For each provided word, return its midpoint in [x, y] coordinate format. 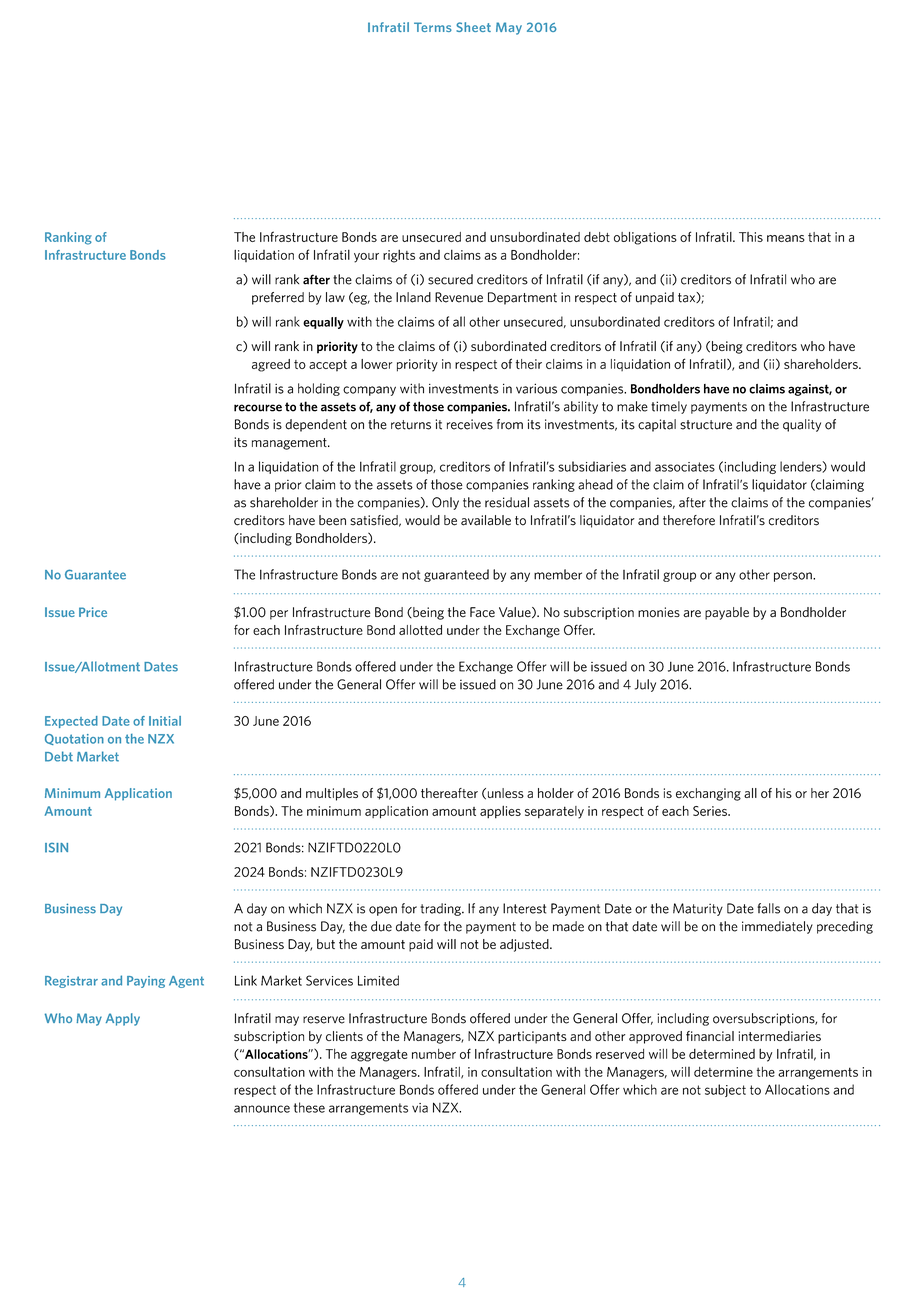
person [794, 577]
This [751, 237]
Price [93, 612]
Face [482, 612]
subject [725, 1090]
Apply [123, 1019]
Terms [433, 27]
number [434, 1054]
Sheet [473, 27]
